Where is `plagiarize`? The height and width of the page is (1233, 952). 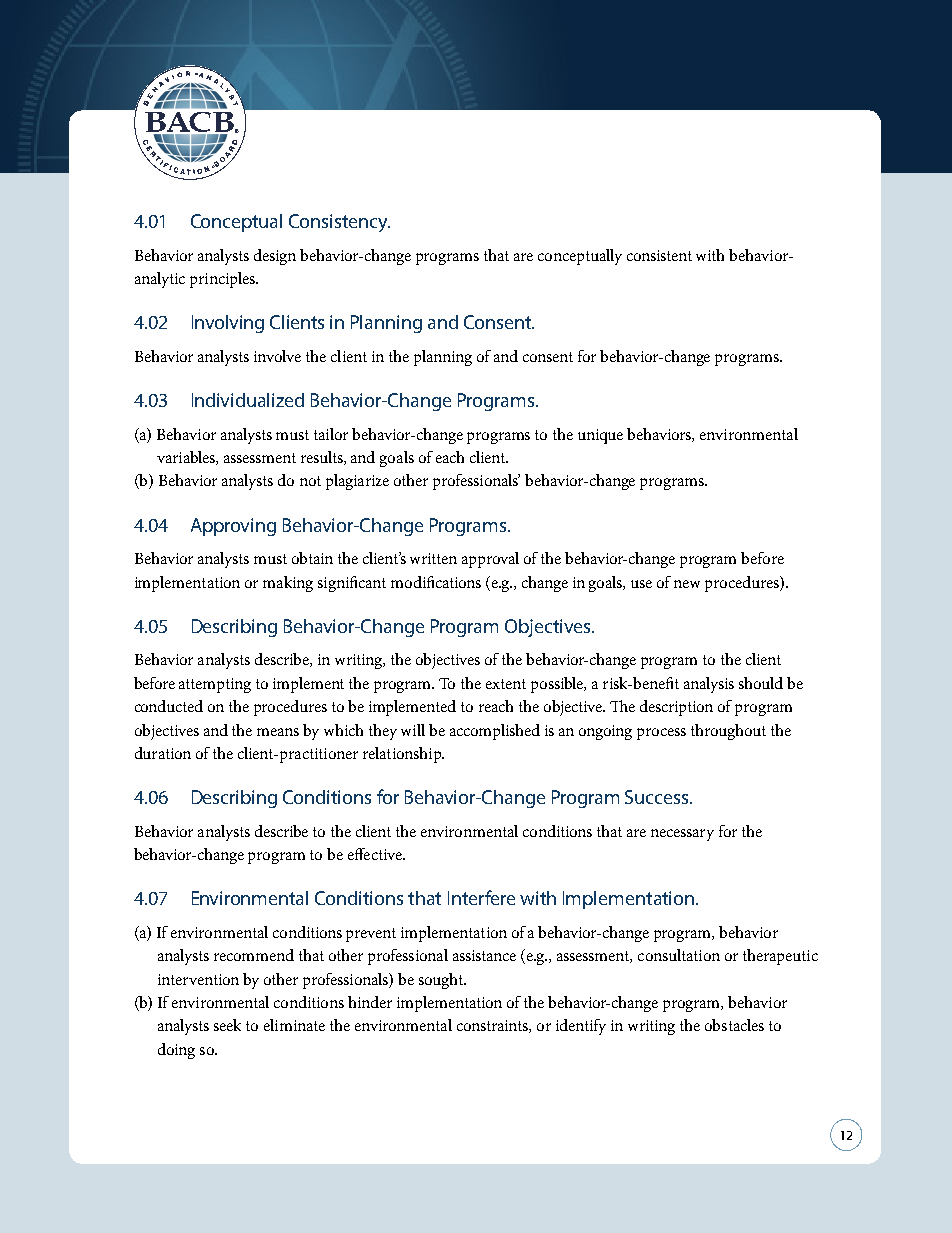
plagiarize is located at coordinates (357, 482).
